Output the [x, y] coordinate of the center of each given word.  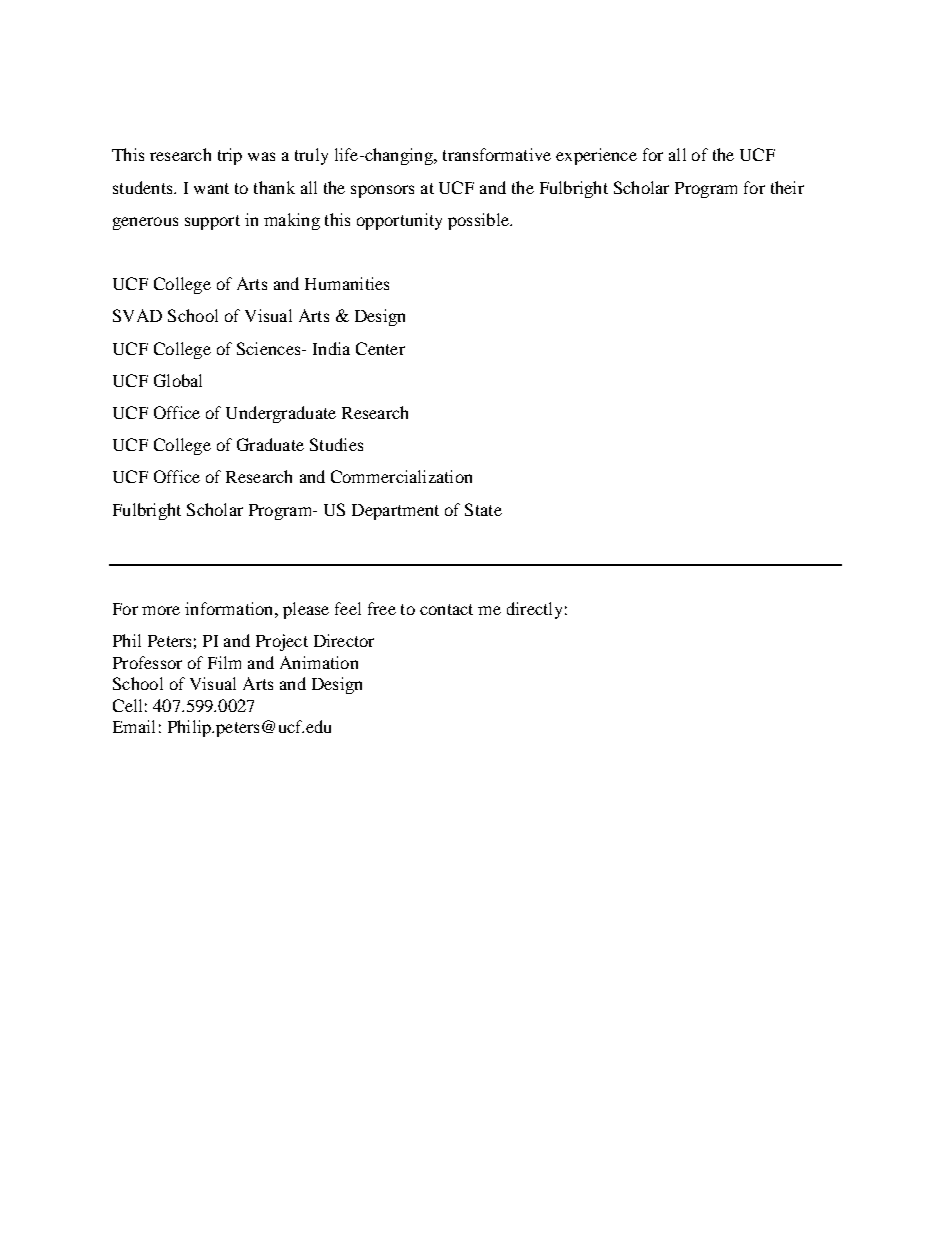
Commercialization [401, 476]
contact [446, 609]
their [787, 187]
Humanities [347, 283]
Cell [127, 705]
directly [534, 610]
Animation [319, 662]
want [211, 188]
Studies [336, 444]
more [161, 610]
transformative [497, 154]
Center [380, 348]
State [483, 509]
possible [479, 221]
